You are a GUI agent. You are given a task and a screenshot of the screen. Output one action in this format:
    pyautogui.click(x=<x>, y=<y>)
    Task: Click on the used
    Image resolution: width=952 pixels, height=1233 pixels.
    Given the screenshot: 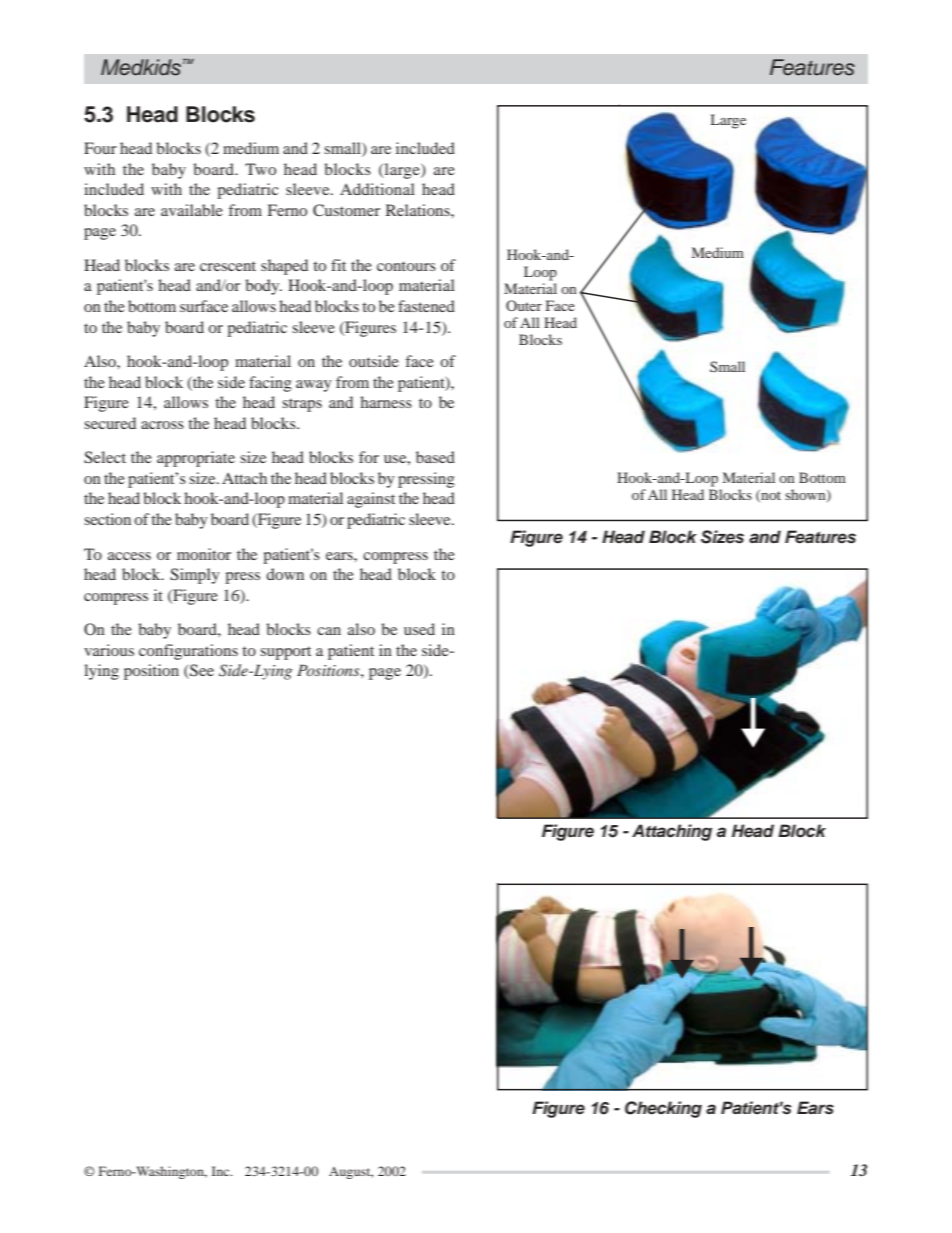 What is the action you would take?
    pyautogui.click(x=419, y=629)
